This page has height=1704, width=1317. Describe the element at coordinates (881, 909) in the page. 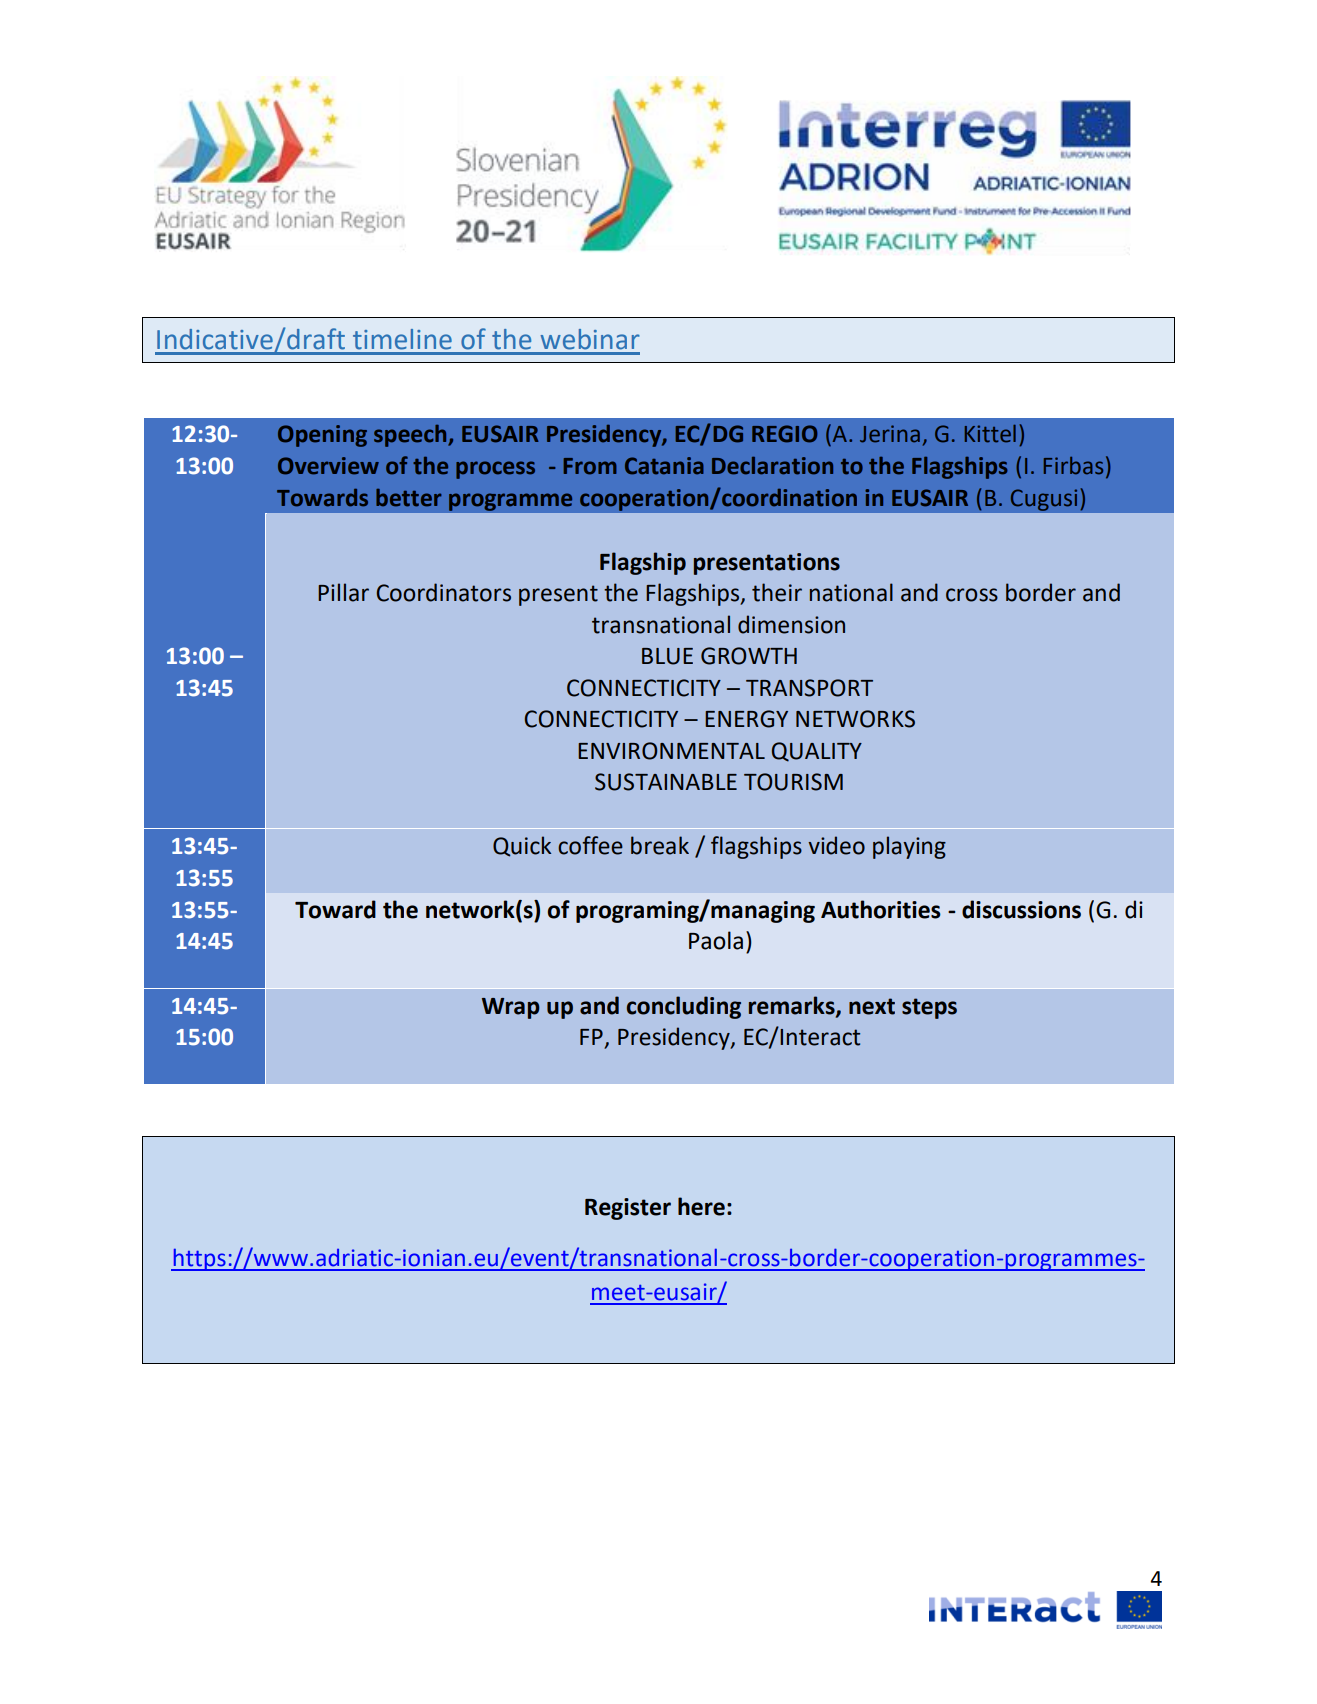

I see `Authorities` at that location.
